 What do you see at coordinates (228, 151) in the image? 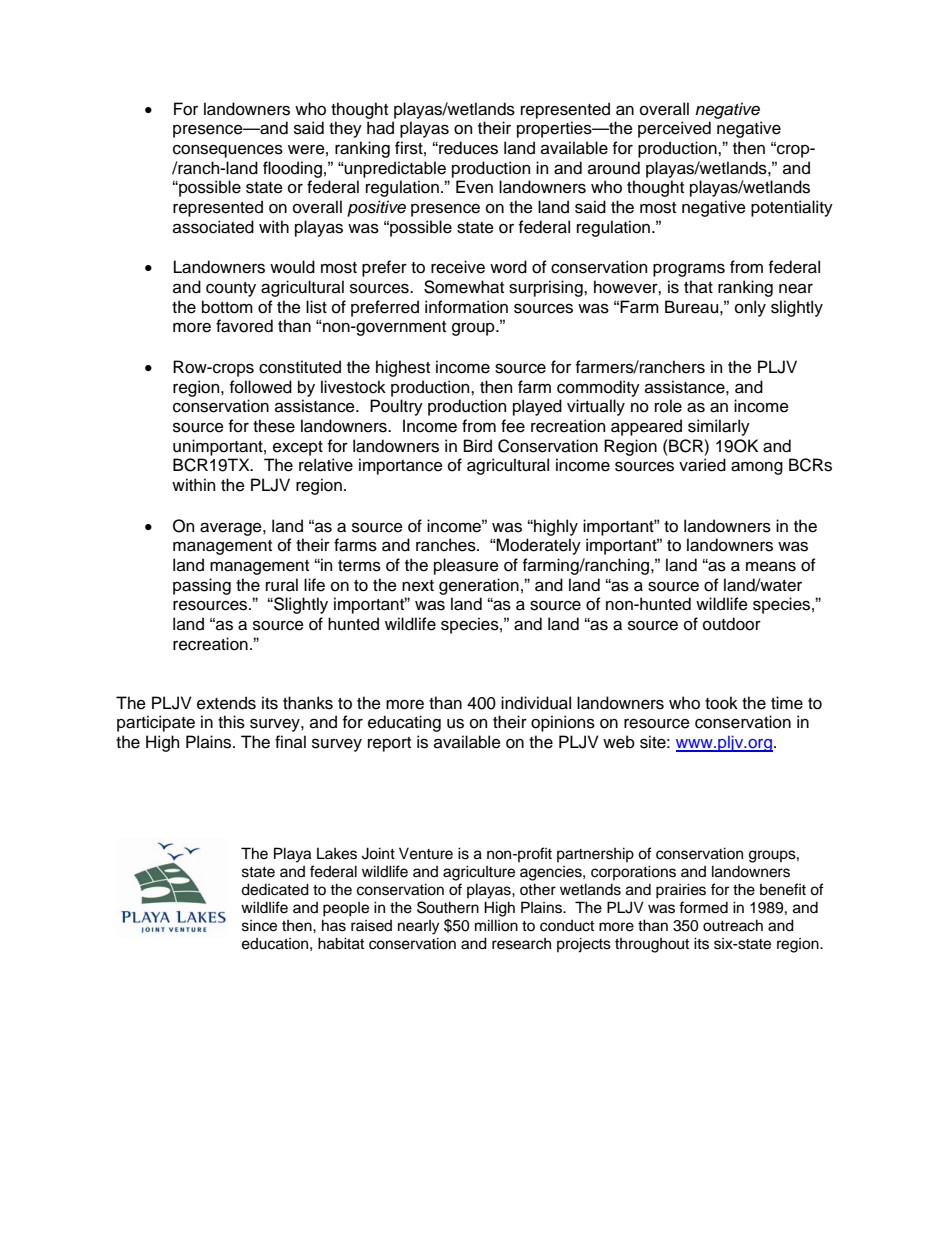
I see `consequences` at bounding box center [228, 151].
